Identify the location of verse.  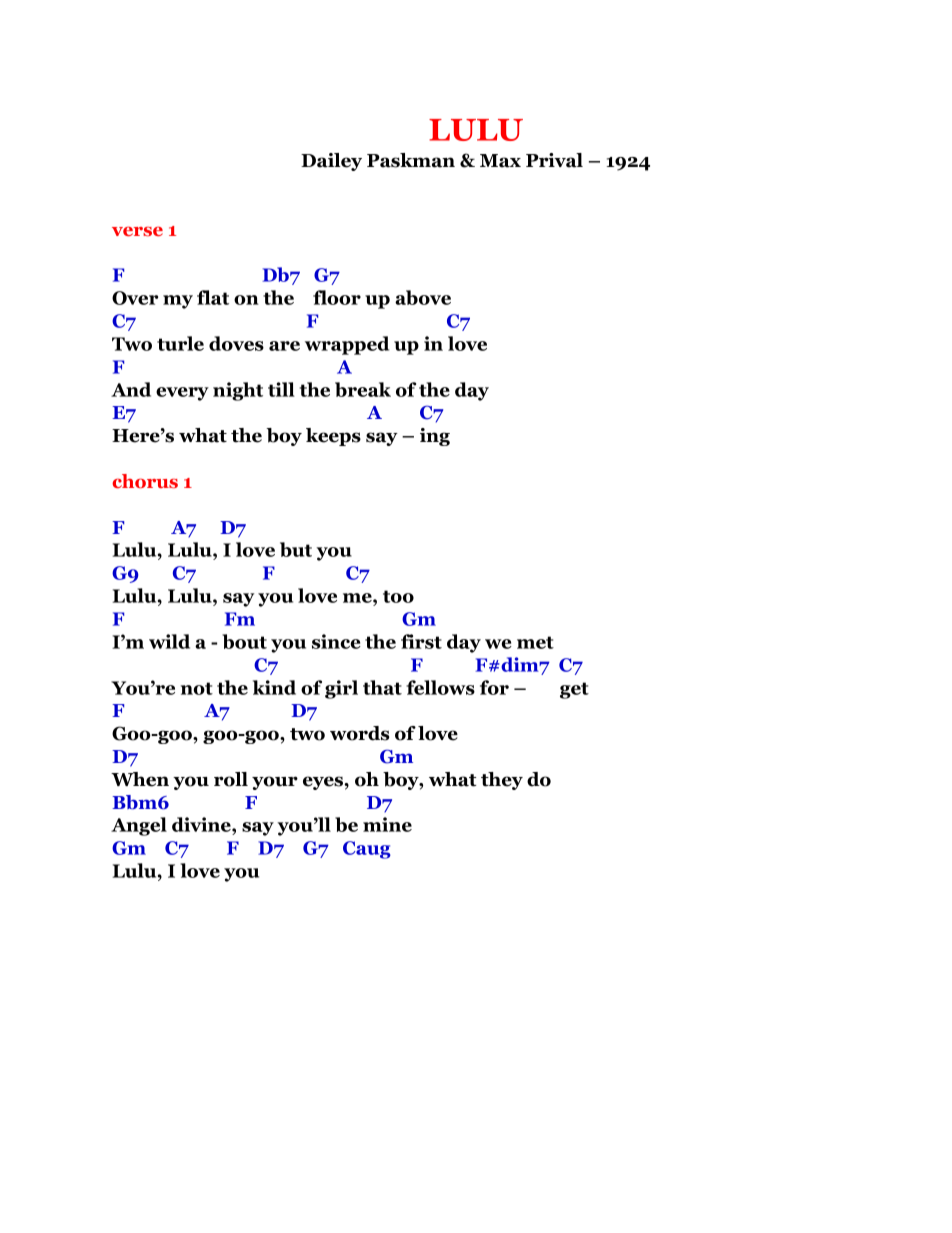
(137, 231).
